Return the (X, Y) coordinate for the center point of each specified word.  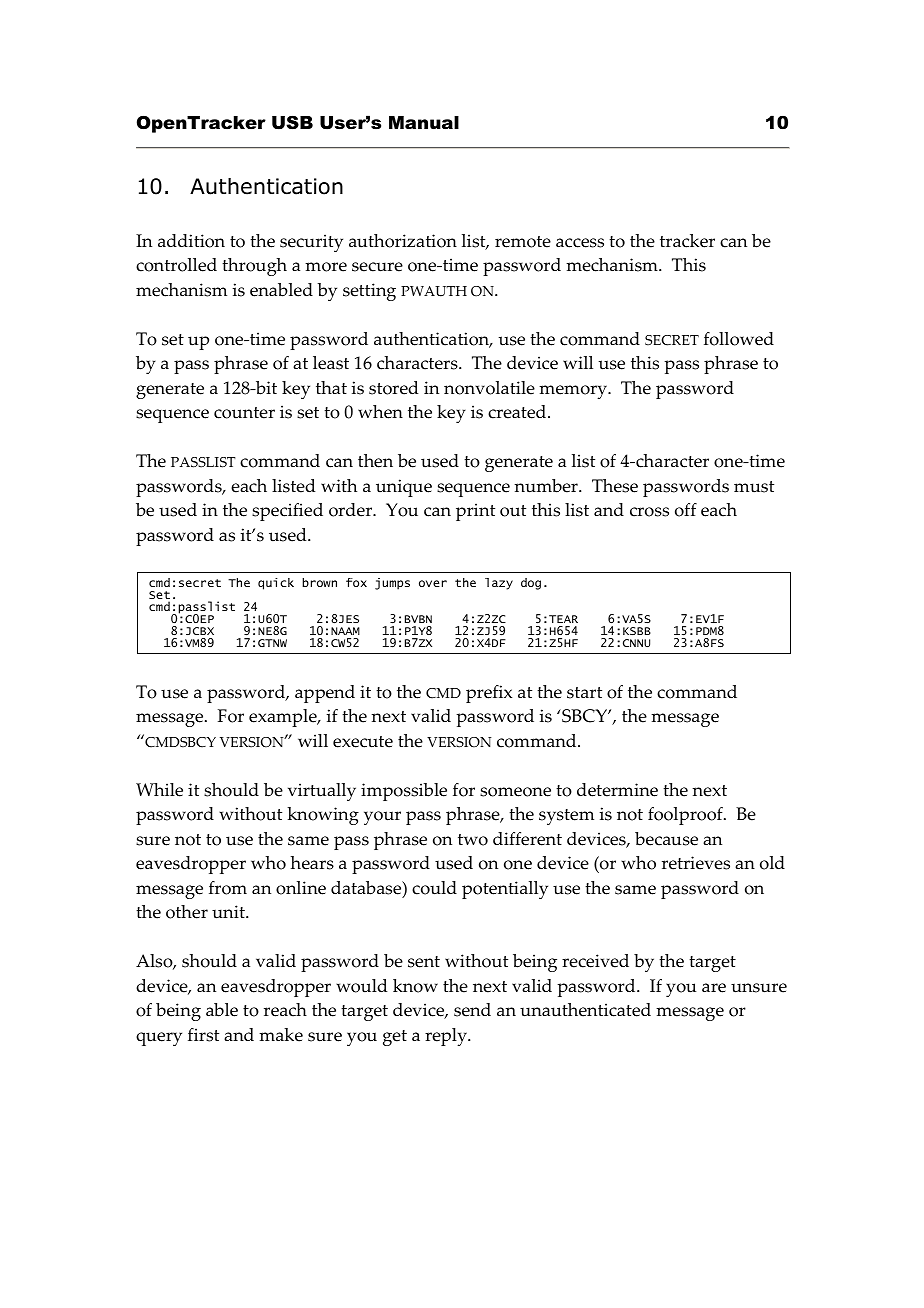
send (472, 1010)
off (686, 510)
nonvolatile (489, 388)
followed (739, 339)
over (433, 583)
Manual (424, 123)
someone (515, 792)
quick (276, 584)
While (159, 790)
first (203, 1035)
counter (244, 413)
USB (292, 122)
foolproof (686, 816)
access (580, 243)
